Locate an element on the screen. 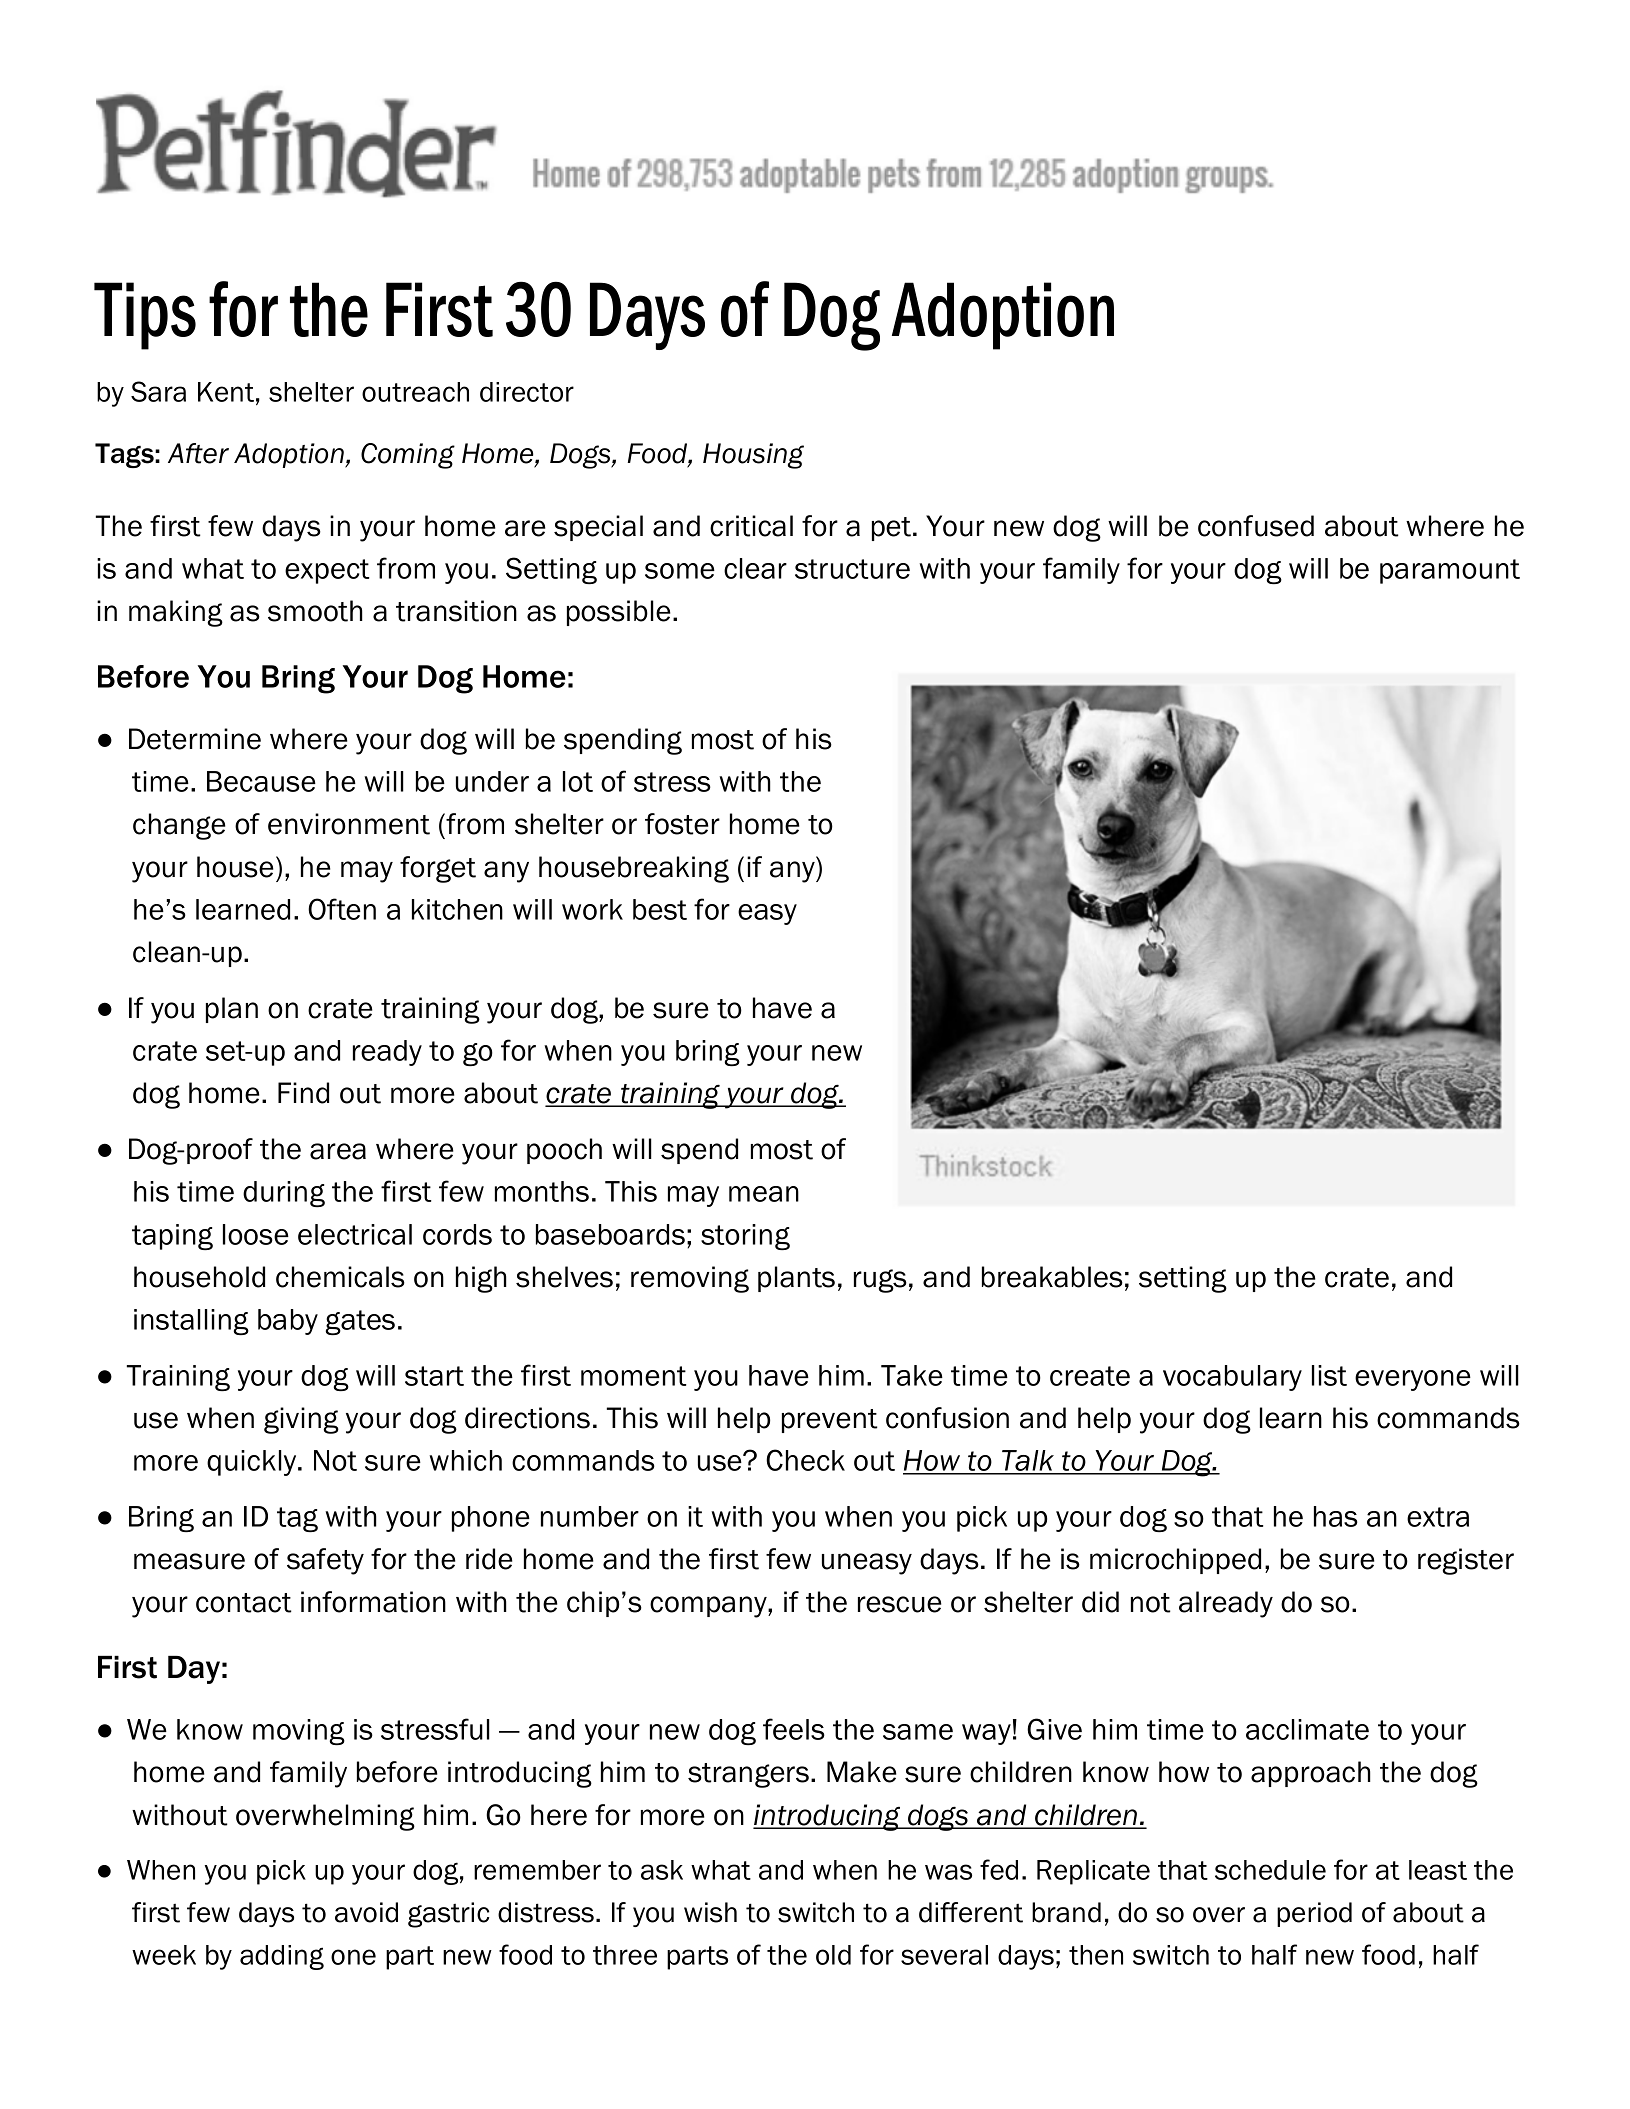 This screenshot has height=2109, width=1630. list is located at coordinates (1329, 1375).
